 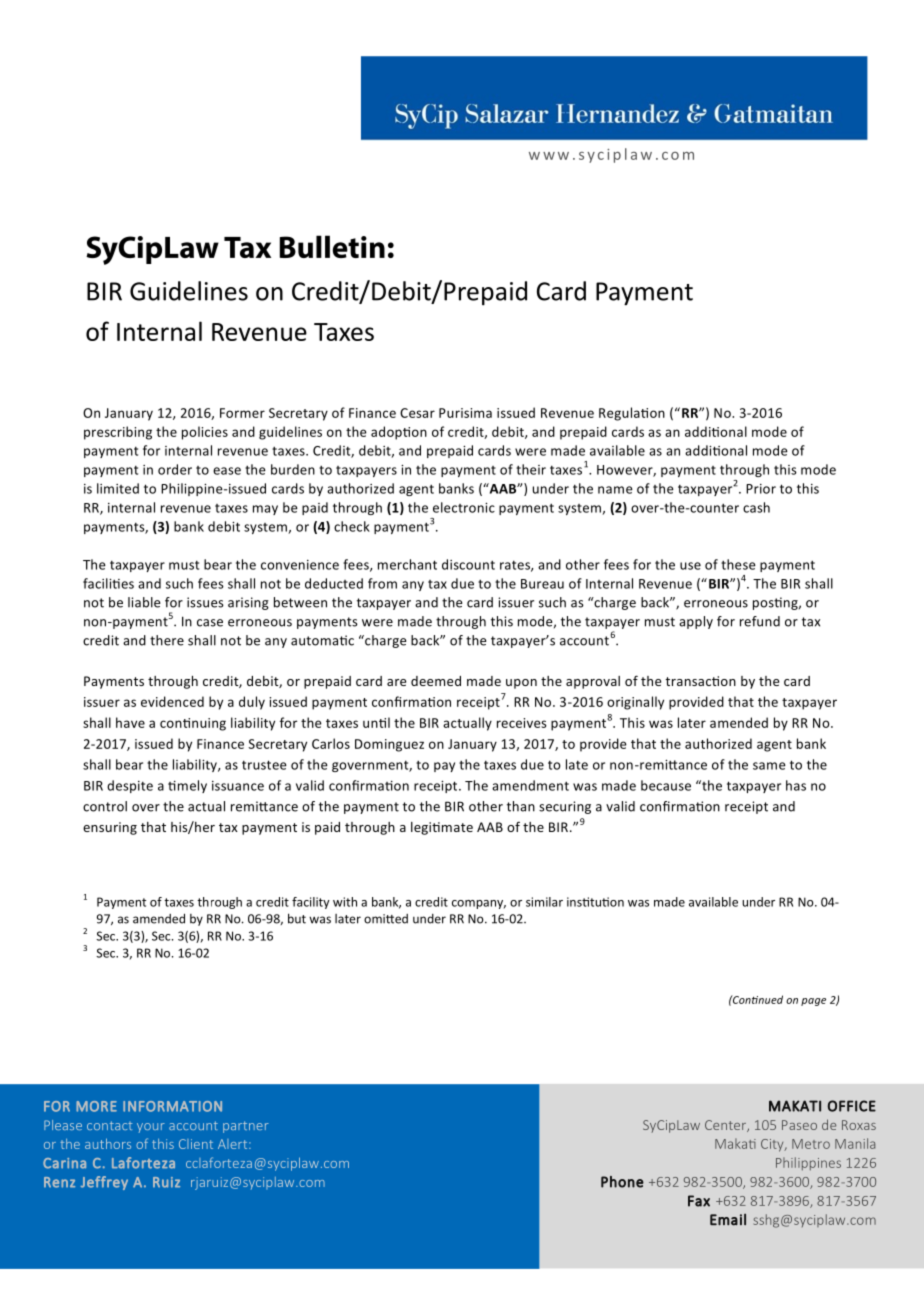 I want to click on has, so click(x=796, y=785).
